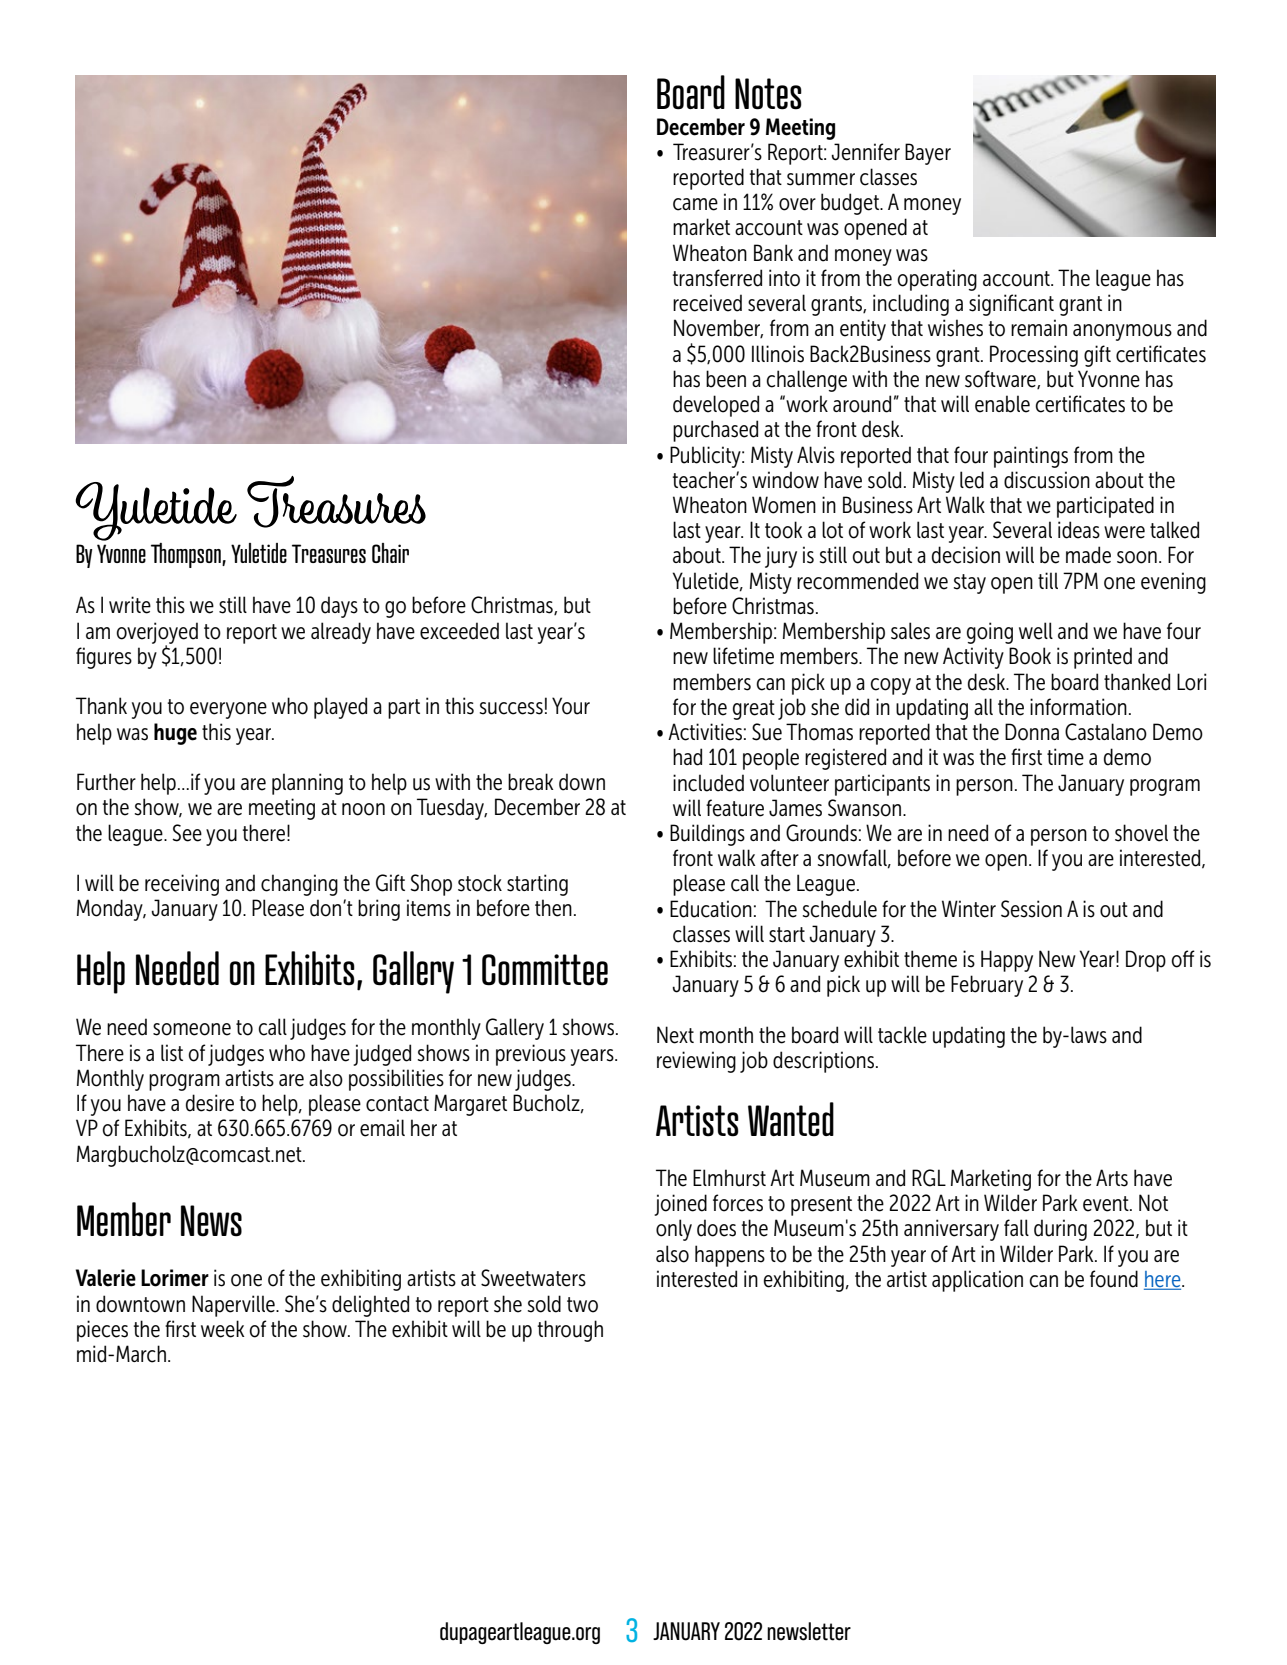 The image size is (1287, 1665). I want to click on Session, so click(1031, 909).
